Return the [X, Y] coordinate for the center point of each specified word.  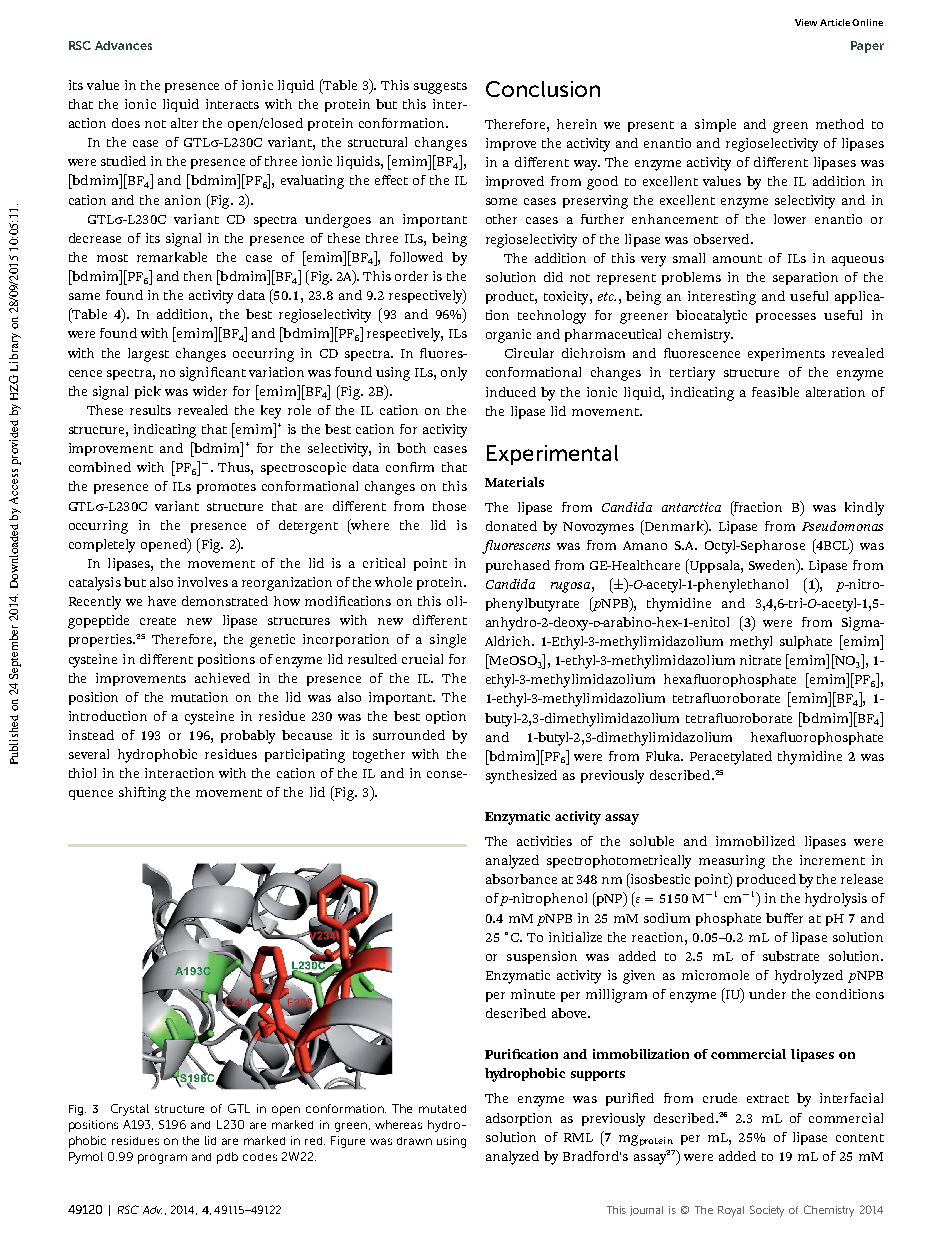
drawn [414, 1141]
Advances [123, 45]
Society [767, 1211]
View [806, 22]
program [162, 1159]
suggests [440, 88]
